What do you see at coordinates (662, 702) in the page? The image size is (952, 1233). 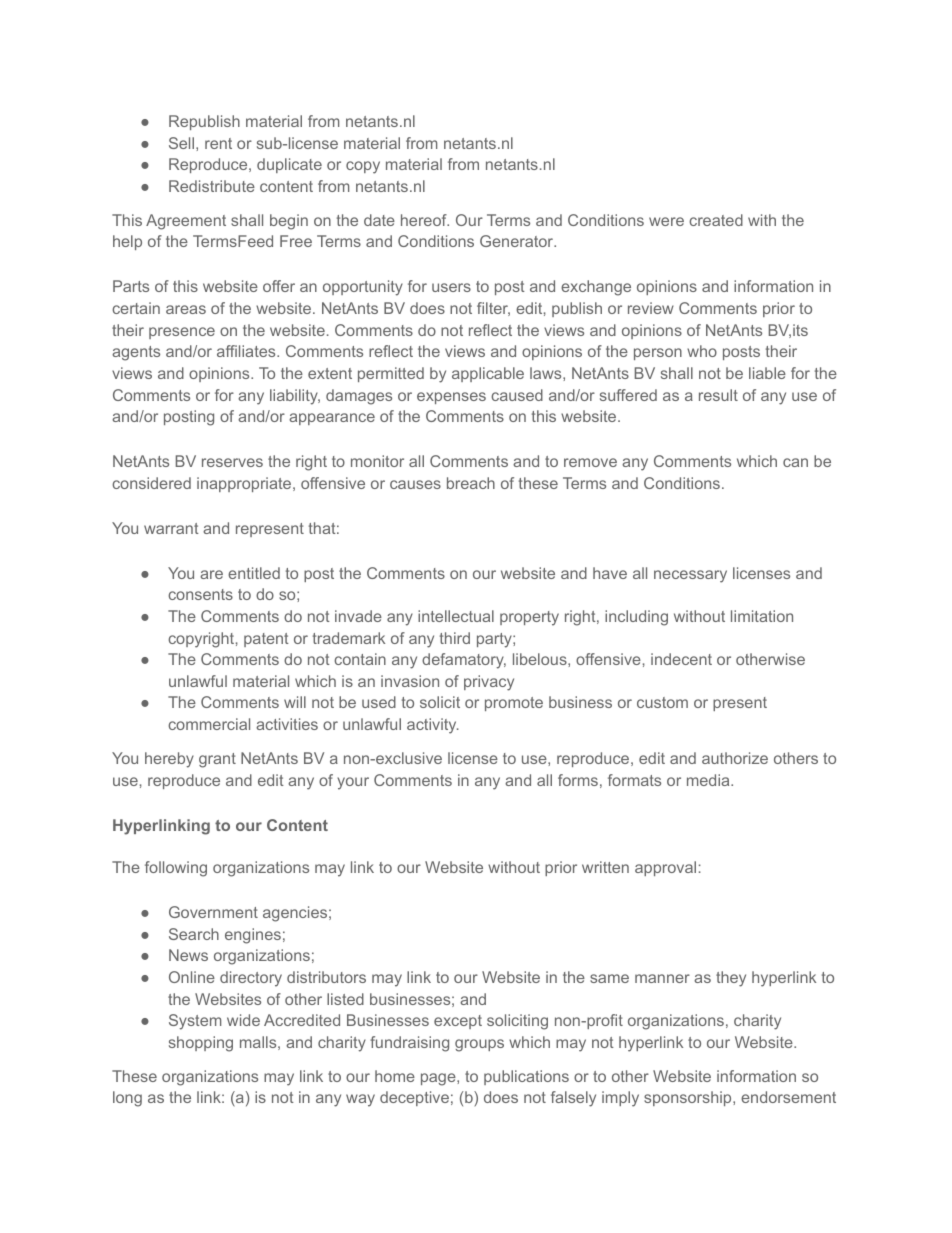 I see `custom` at bounding box center [662, 702].
